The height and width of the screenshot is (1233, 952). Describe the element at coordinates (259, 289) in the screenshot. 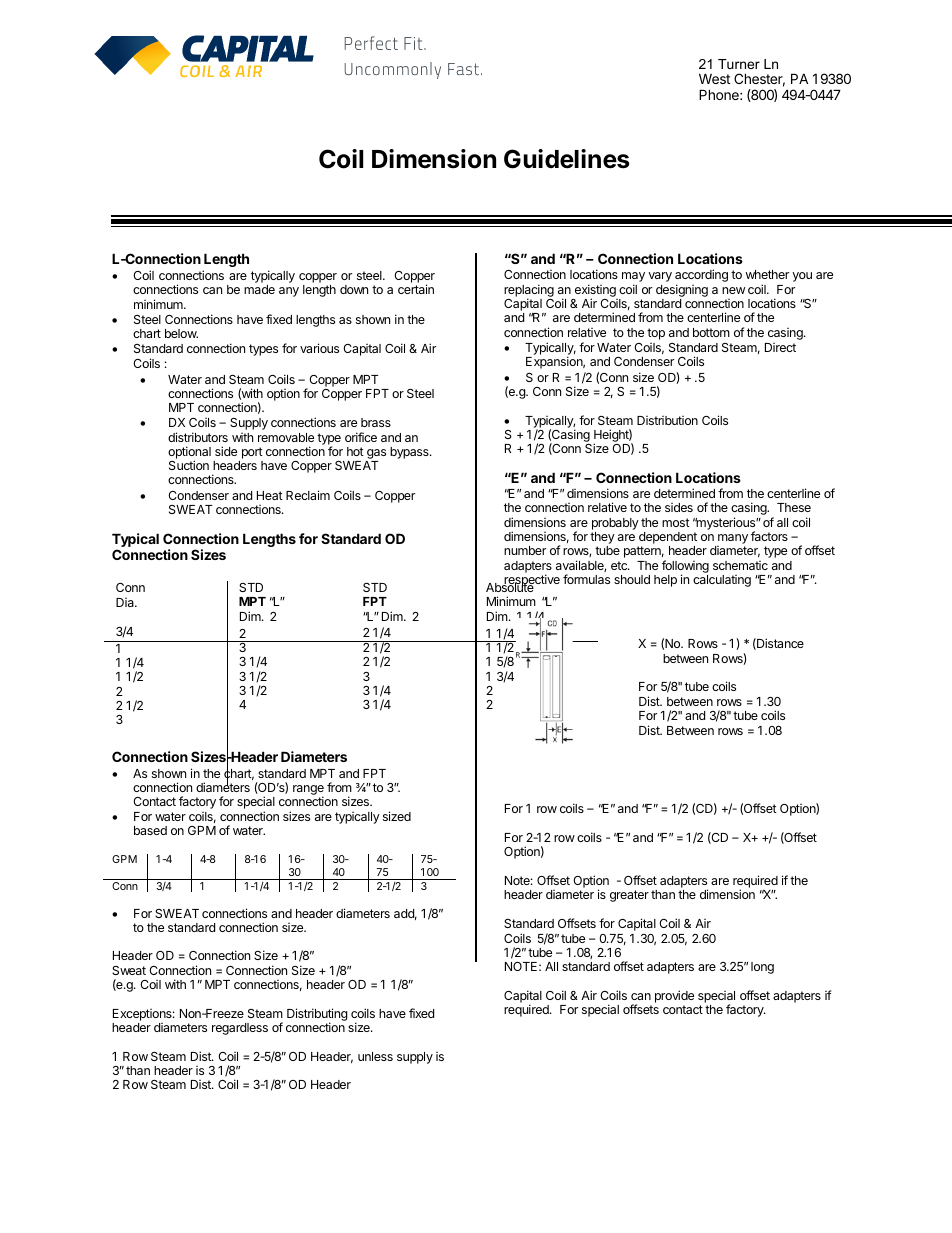

I see `made` at that location.
